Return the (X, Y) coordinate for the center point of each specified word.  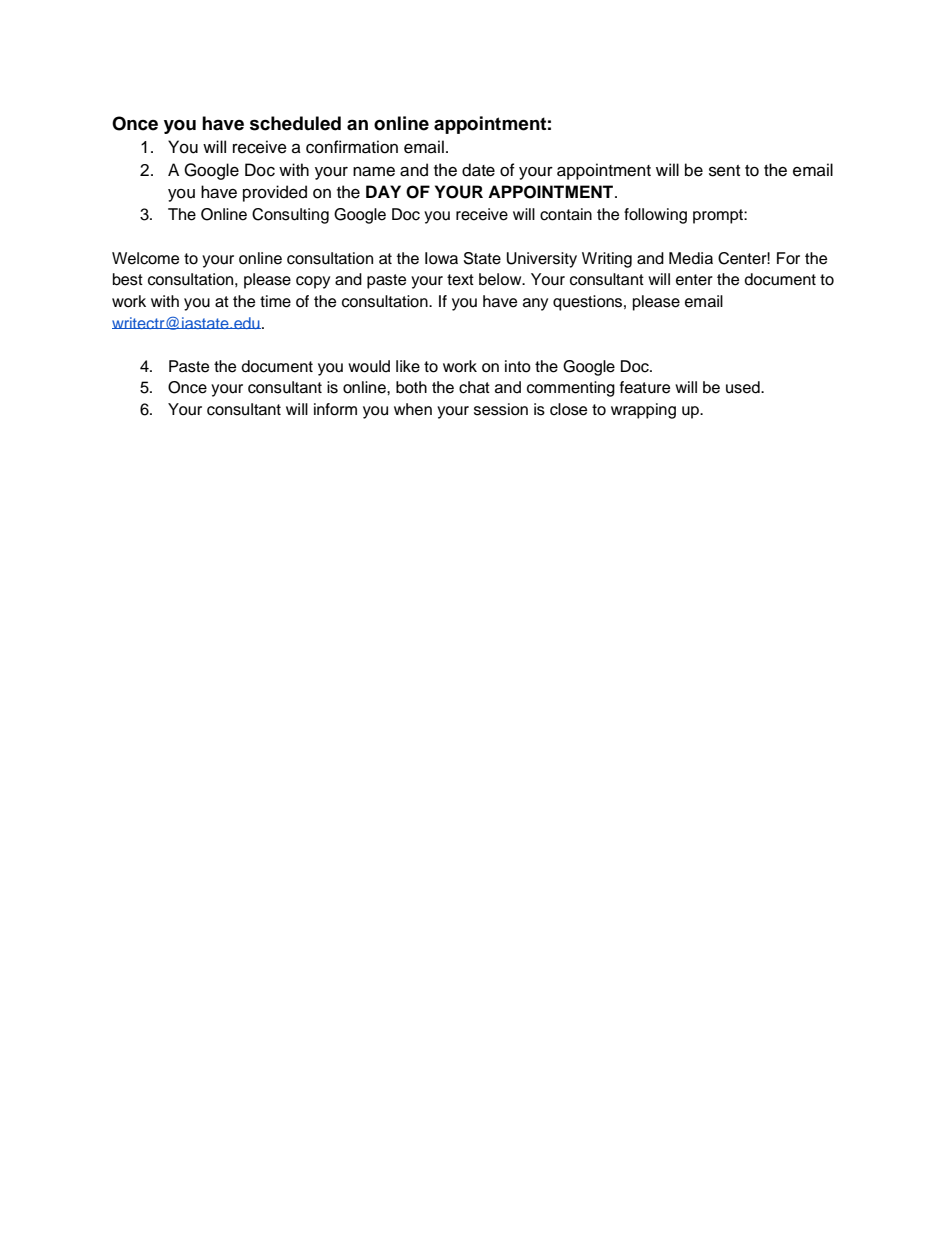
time (275, 301)
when (413, 409)
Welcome (145, 258)
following (655, 216)
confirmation (352, 147)
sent (724, 171)
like (408, 366)
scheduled (295, 123)
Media (691, 258)
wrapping (643, 411)
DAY (383, 191)
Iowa (441, 258)
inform (335, 409)
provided (275, 193)
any (535, 304)
